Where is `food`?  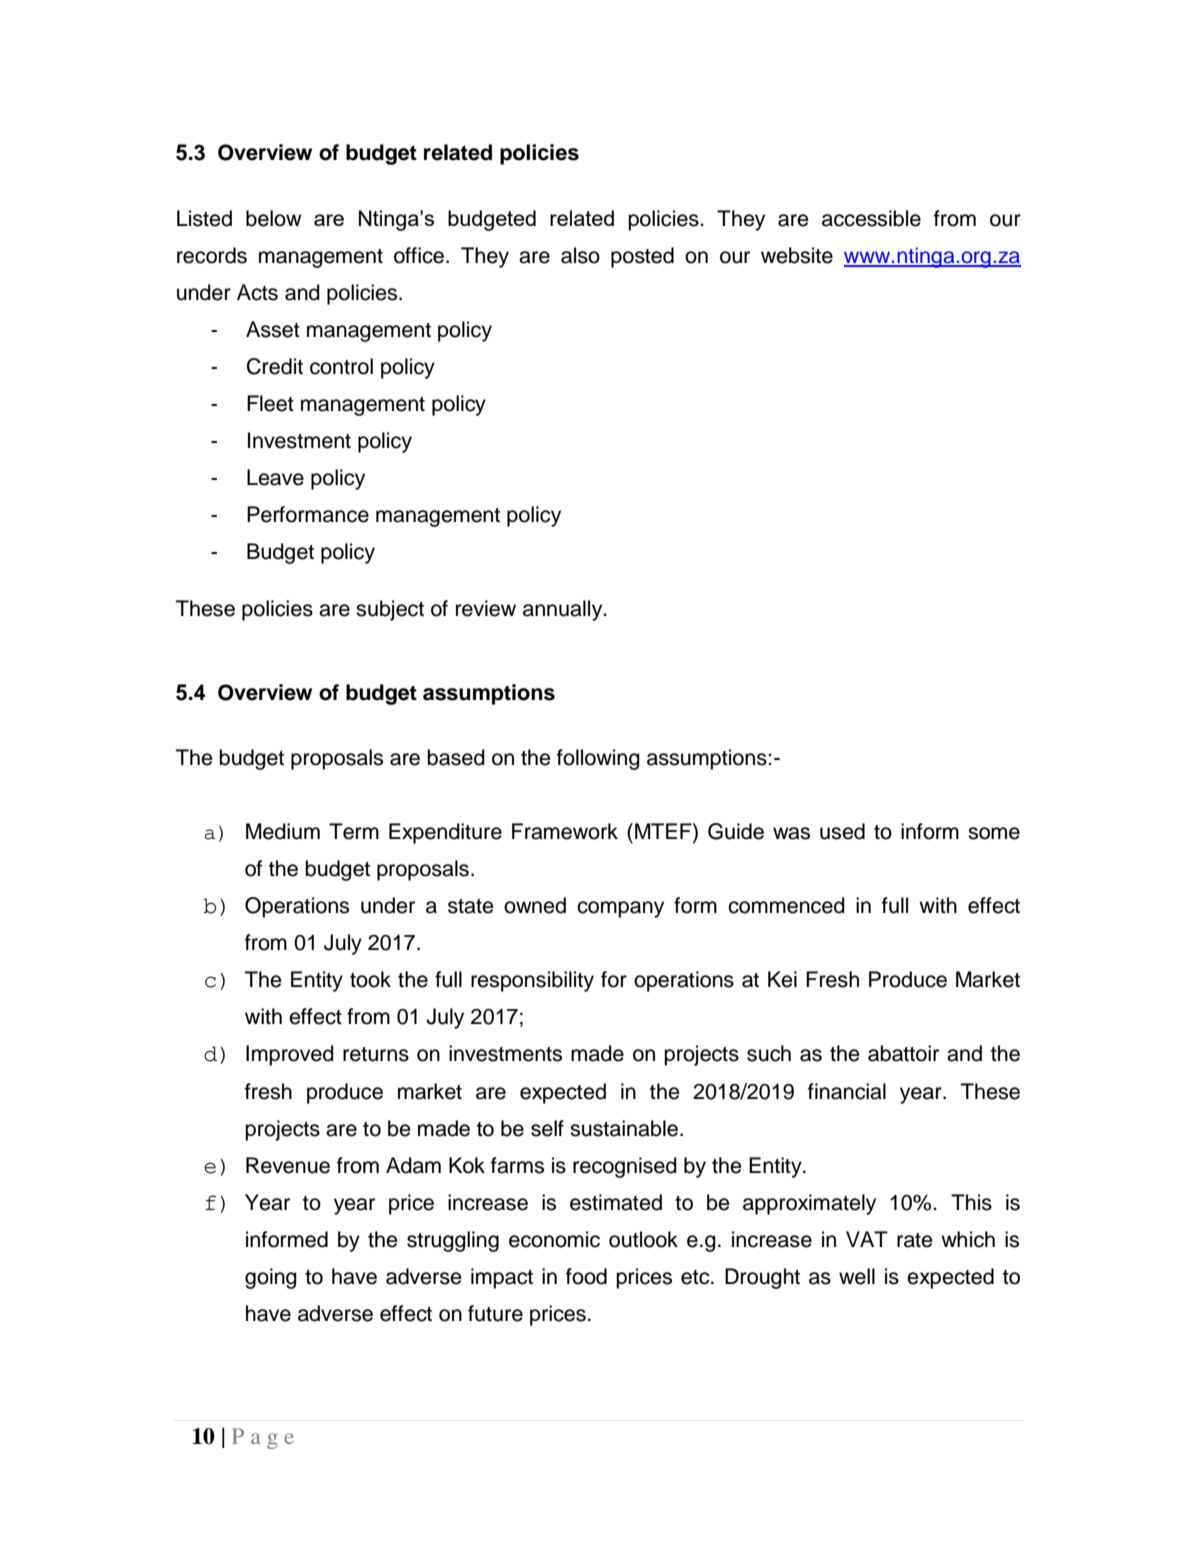 food is located at coordinates (586, 1276).
